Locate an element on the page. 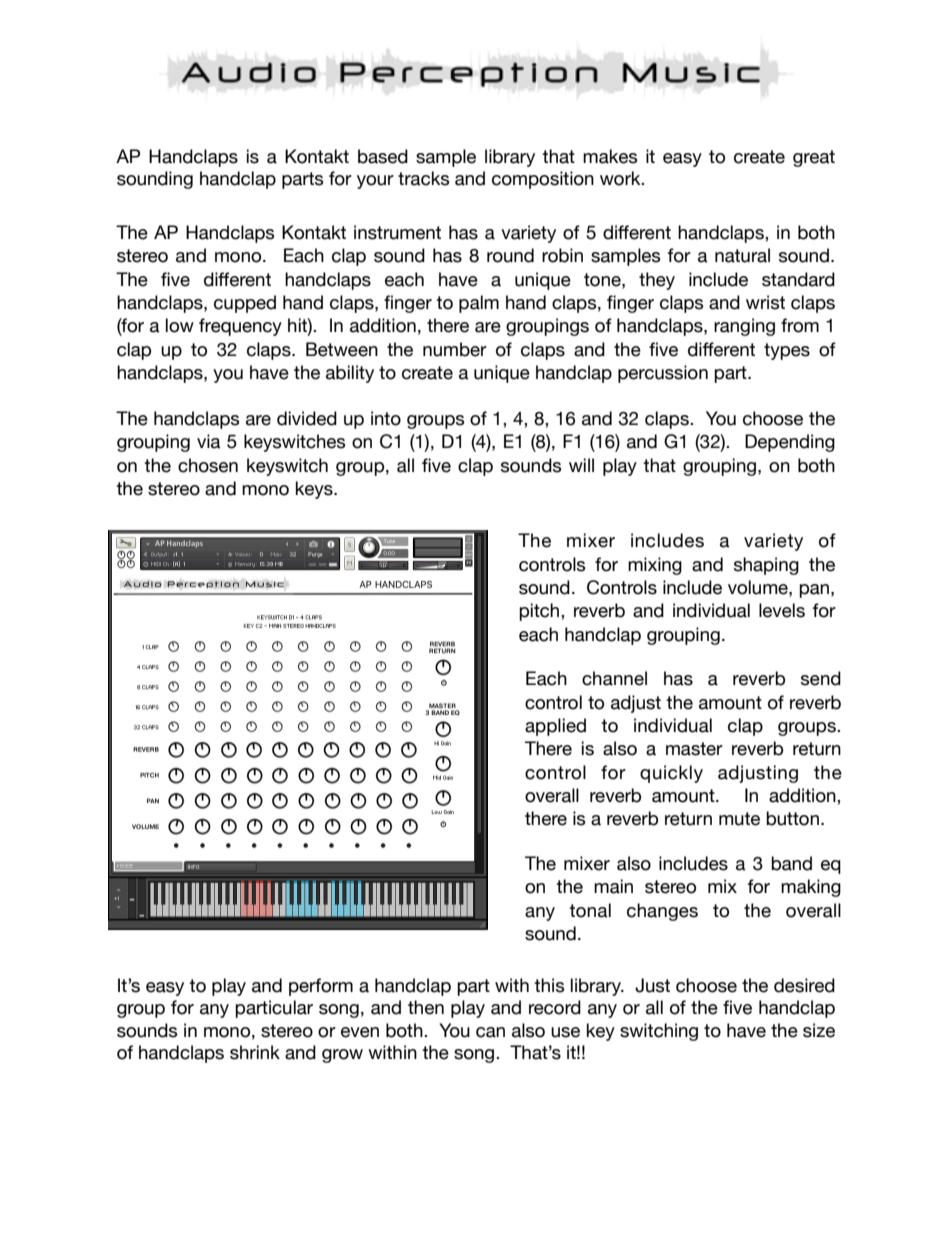 Image resolution: width=952 pixels, height=1233 pixels. types is located at coordinates (787, 351).
